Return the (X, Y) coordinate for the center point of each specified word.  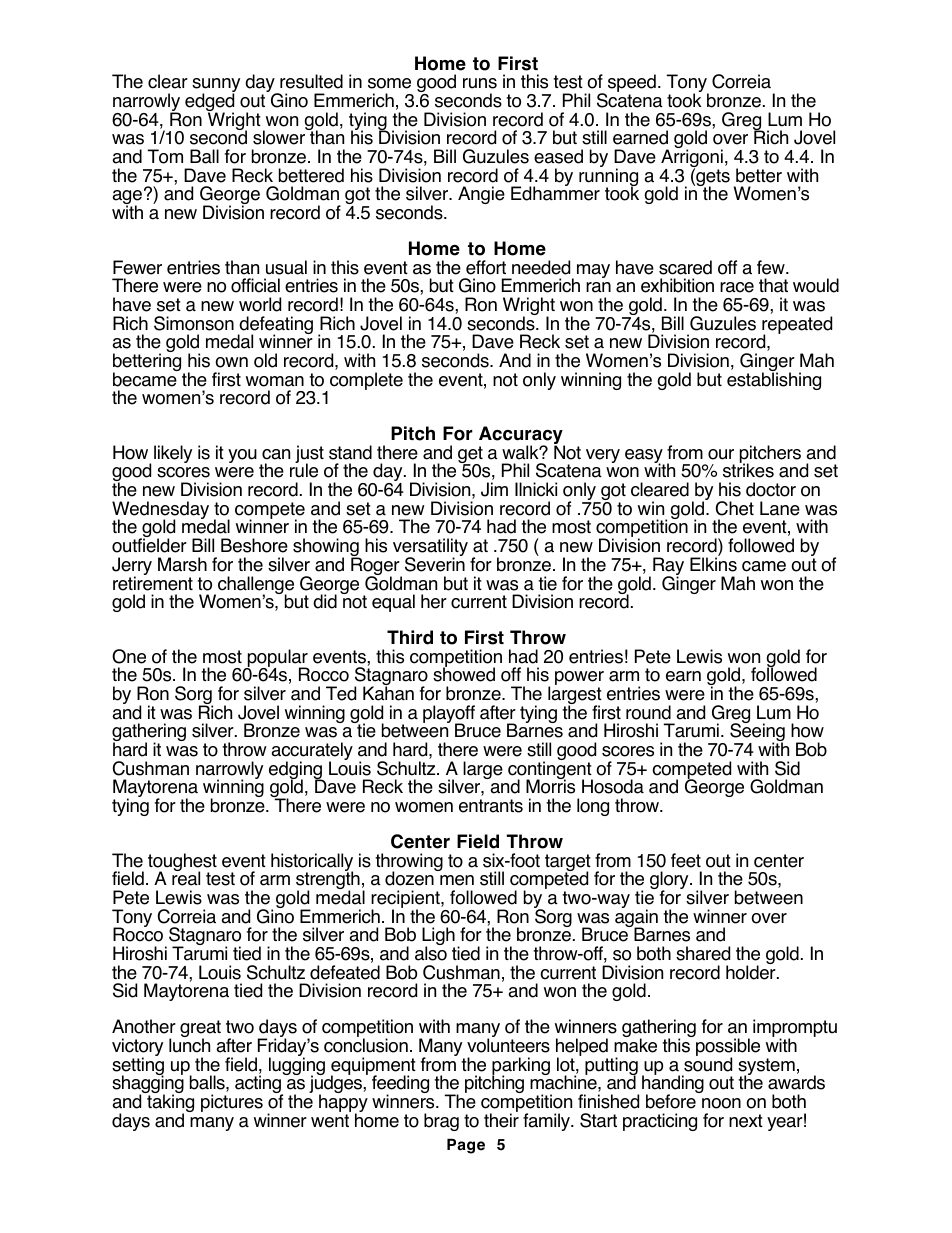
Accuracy (522, 436)
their (501, 1119)
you (242, 456)
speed (632, 84)
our (721, 454)
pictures (232, 1103)
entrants (491, 806)
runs (480, 83)
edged (209, 103)
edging (296, 771)
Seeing (757, 733)
